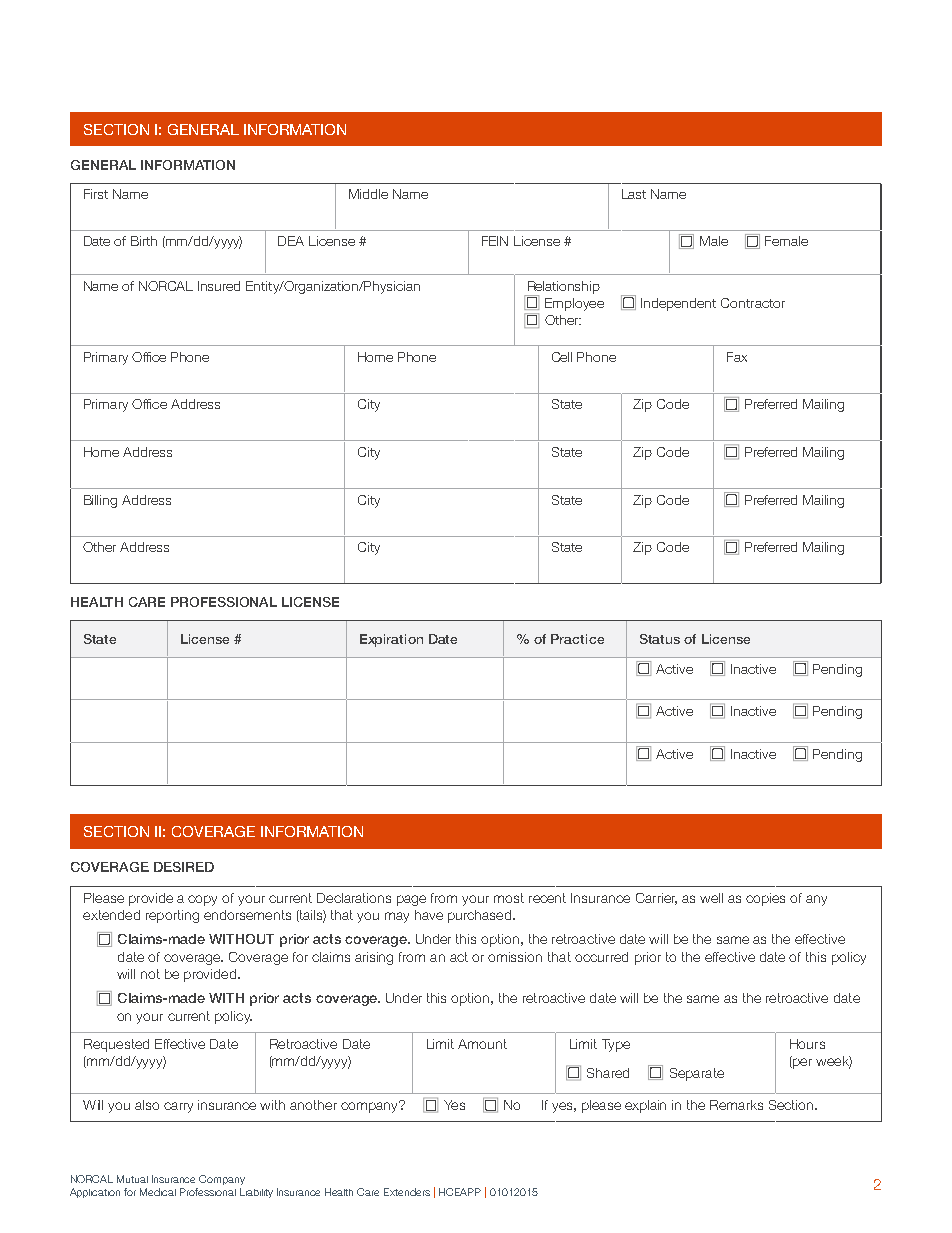 This screenshot has width=952, height=1233. Describe the element at coordinates (660, 639) in the screenshot. I see `Status` at that location.
